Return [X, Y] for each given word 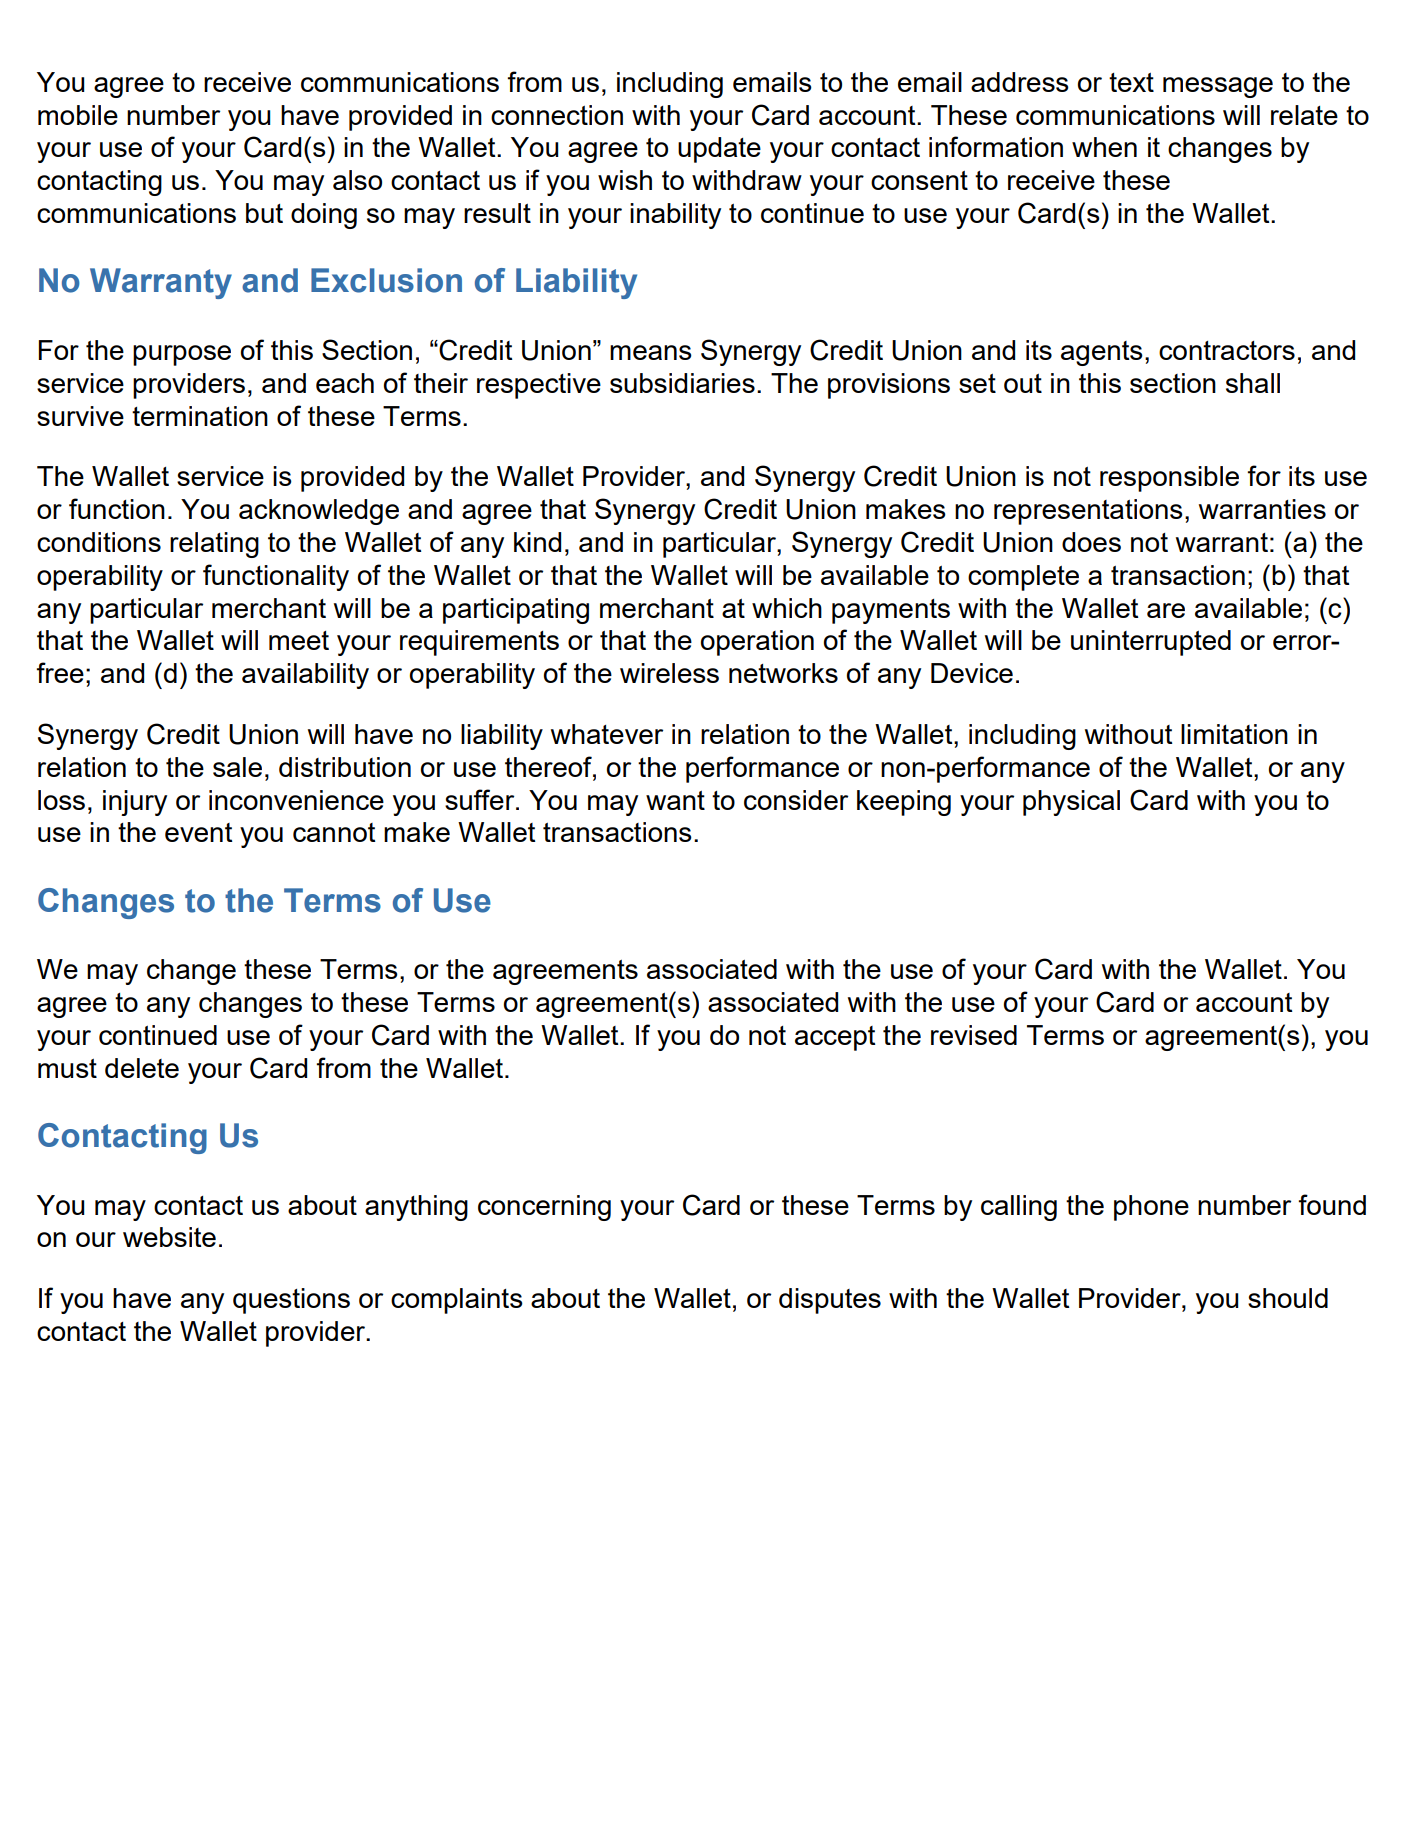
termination [200, 416]
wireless [669, 673]
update [719, 150]
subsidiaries [682, 383]
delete [142, 1068]
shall [1253, 383]
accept [835, 1038]
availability [305, 676]
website [169, 1237]
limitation [1234, 734]
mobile [78, 115]
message [1218, 87]
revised [974, 1035]
